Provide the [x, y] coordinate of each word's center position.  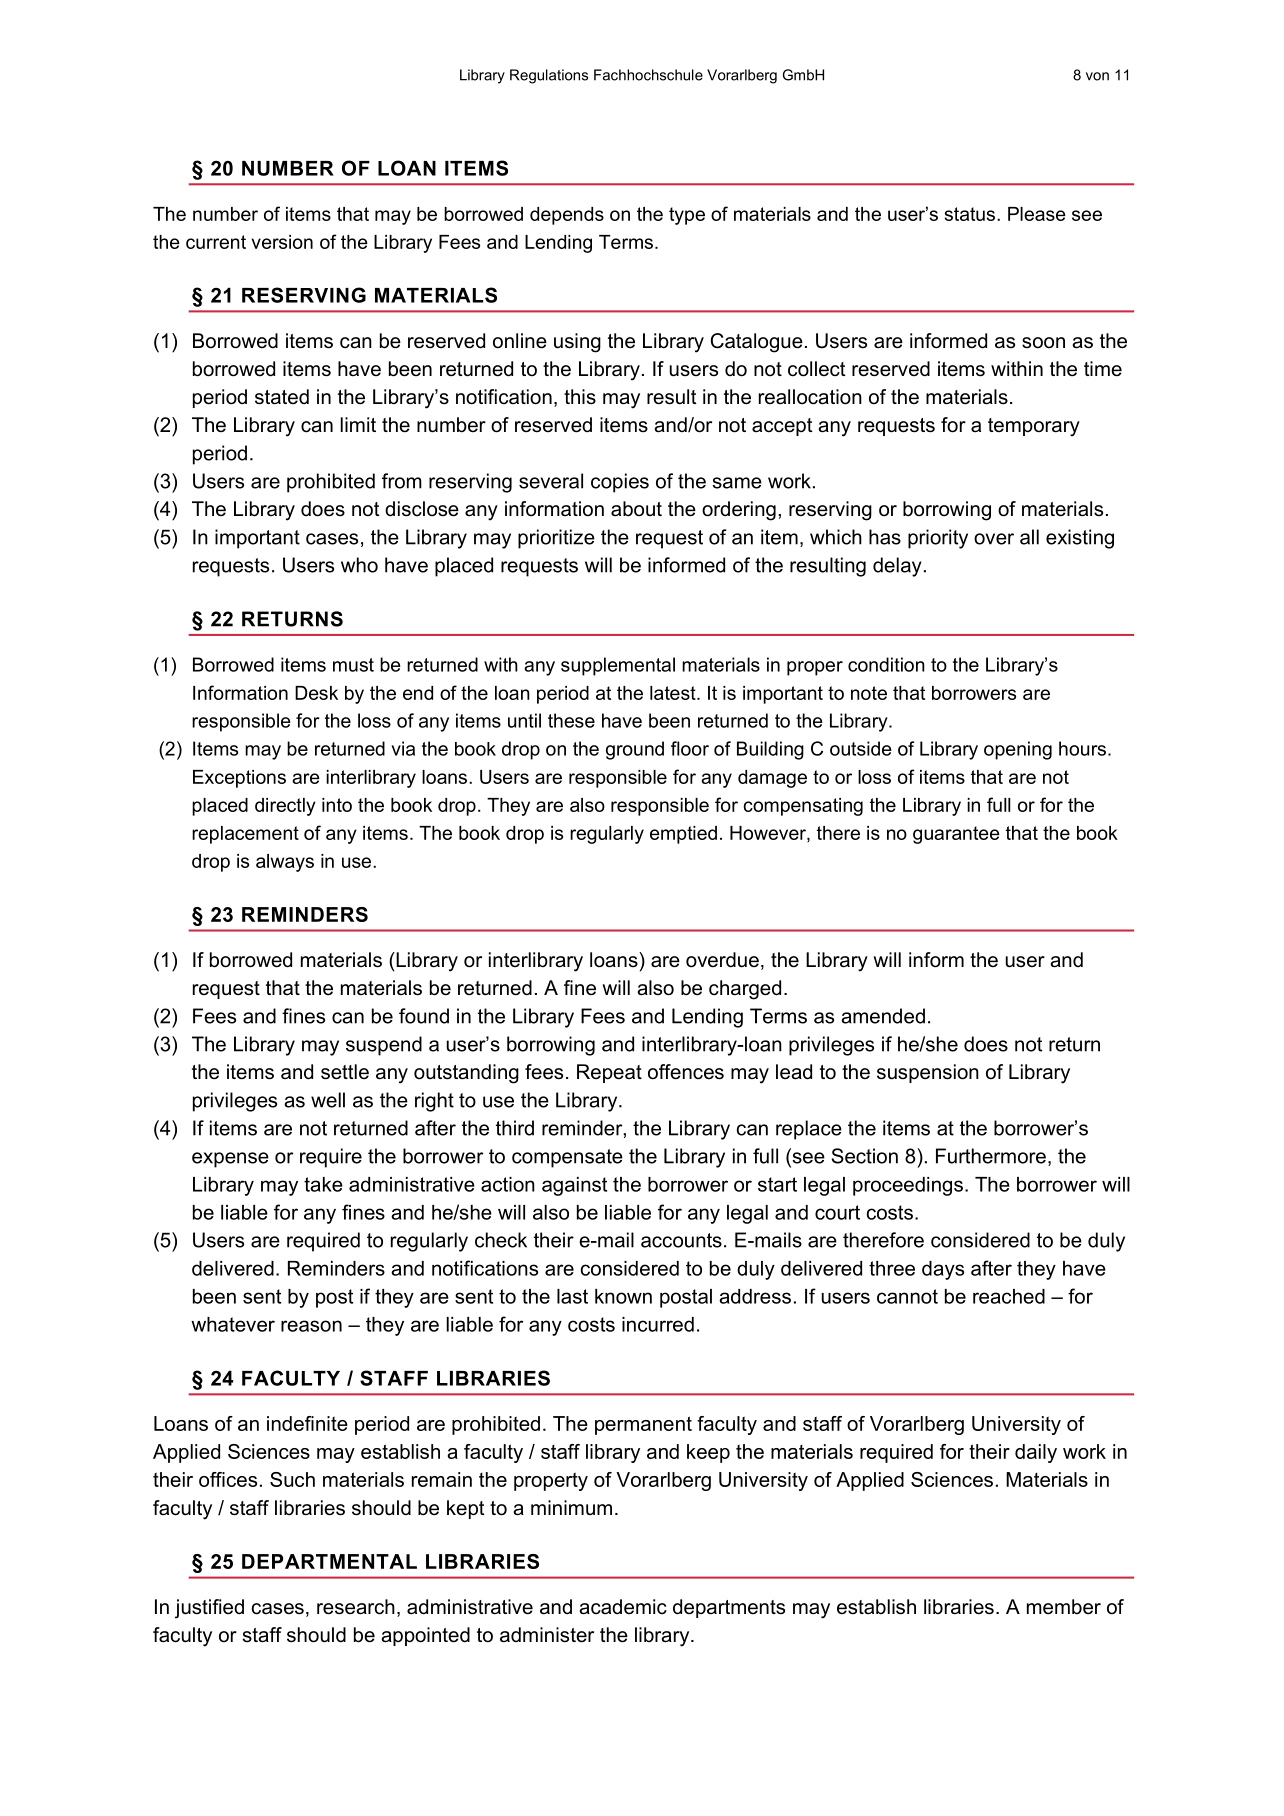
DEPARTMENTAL [329, 1561]
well [328, 1100]
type [687, 216]
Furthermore [991, 1156]
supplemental [618, 666]
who [359, 565]
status [971, 214]
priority [938, 539]
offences [686, 1072]
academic [623, 1607]
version [282, 242]
